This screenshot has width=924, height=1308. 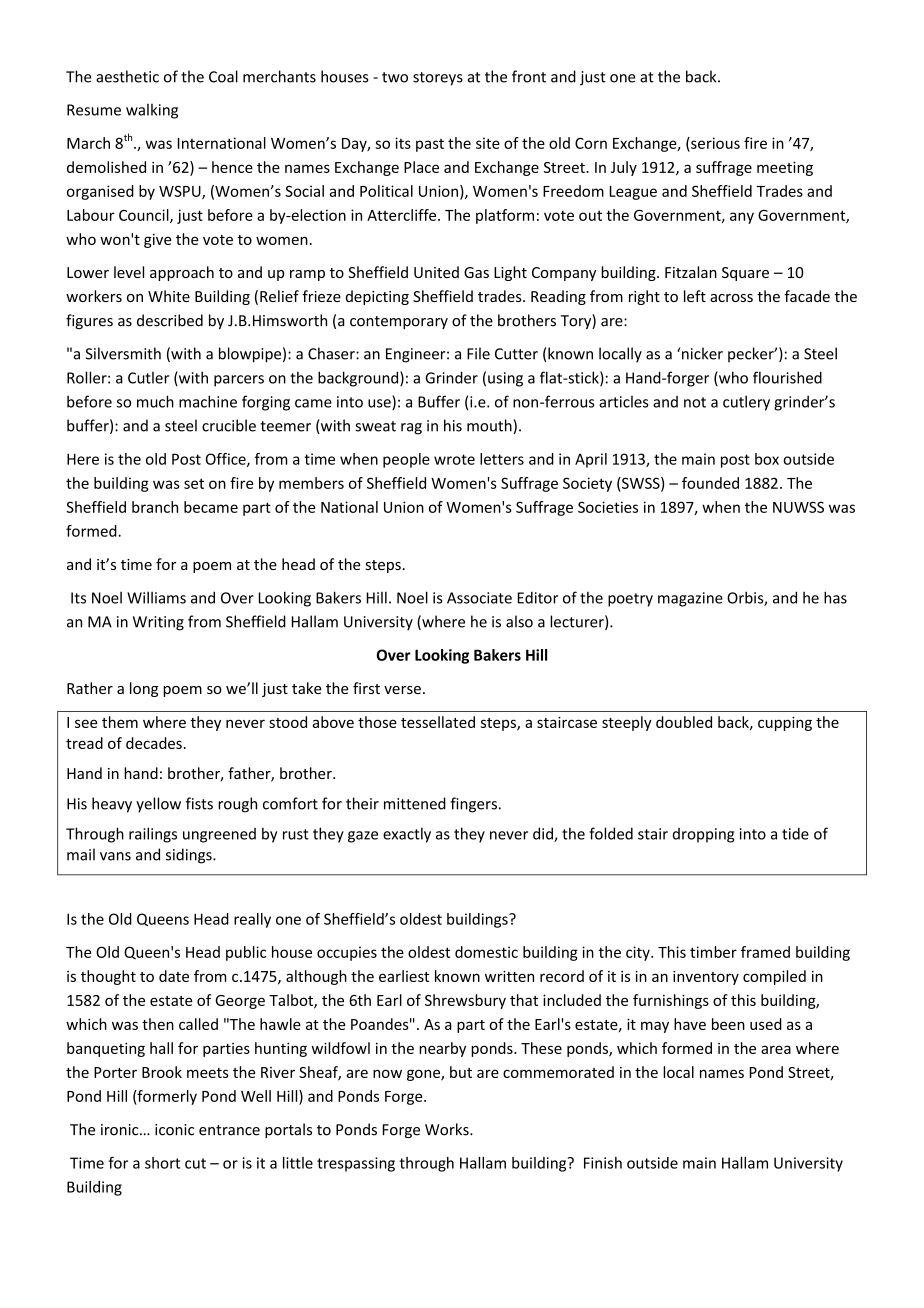 I want to click on serious, so click(x=714, y=144).
